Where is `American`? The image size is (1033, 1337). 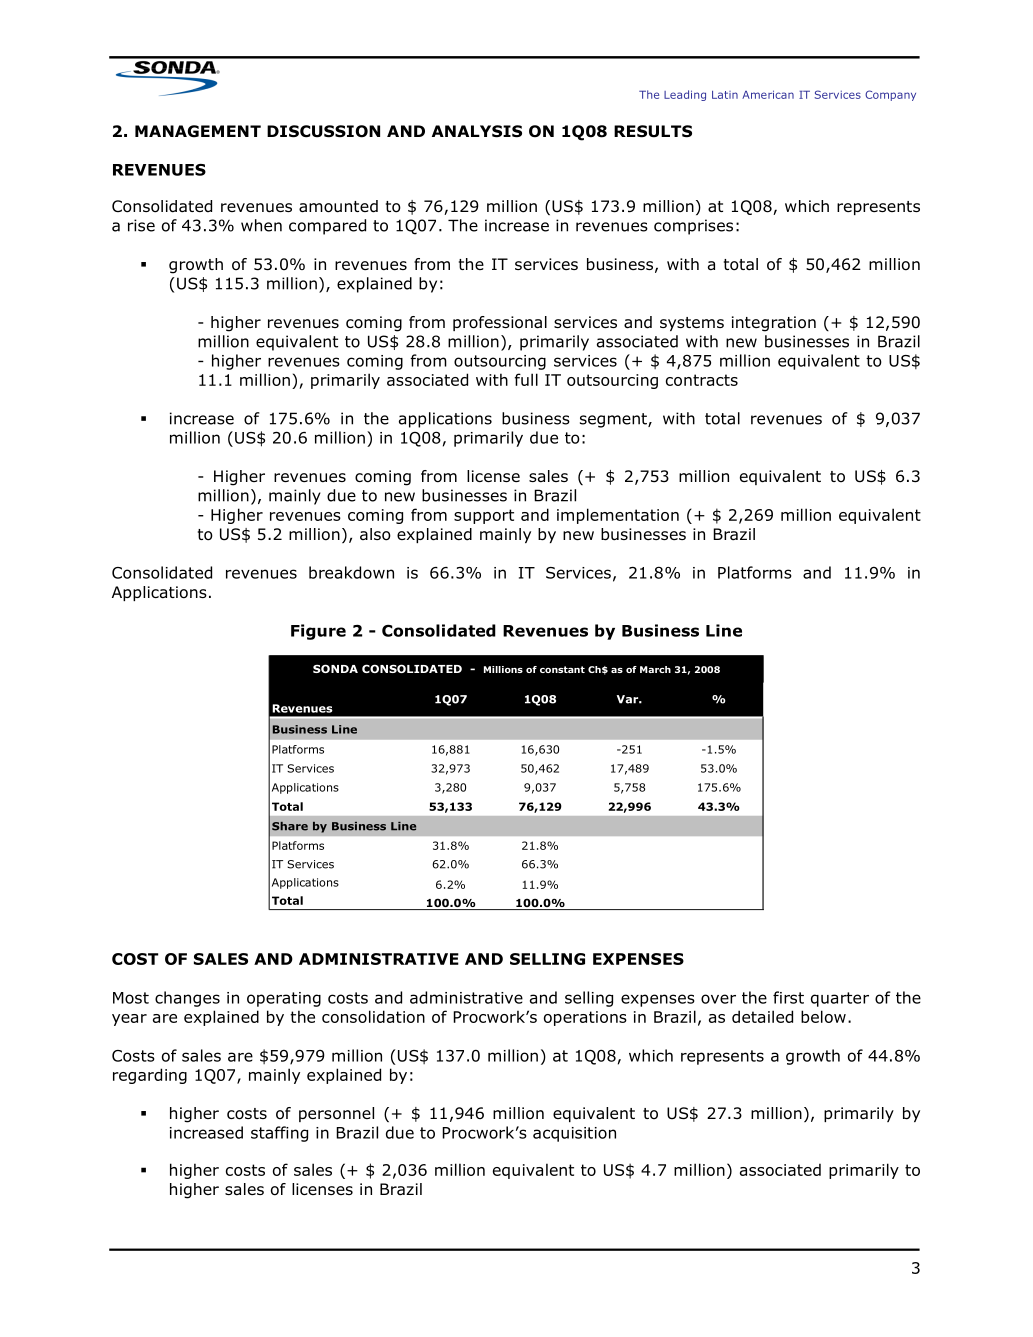
American is located at coordinates (768, 94).
